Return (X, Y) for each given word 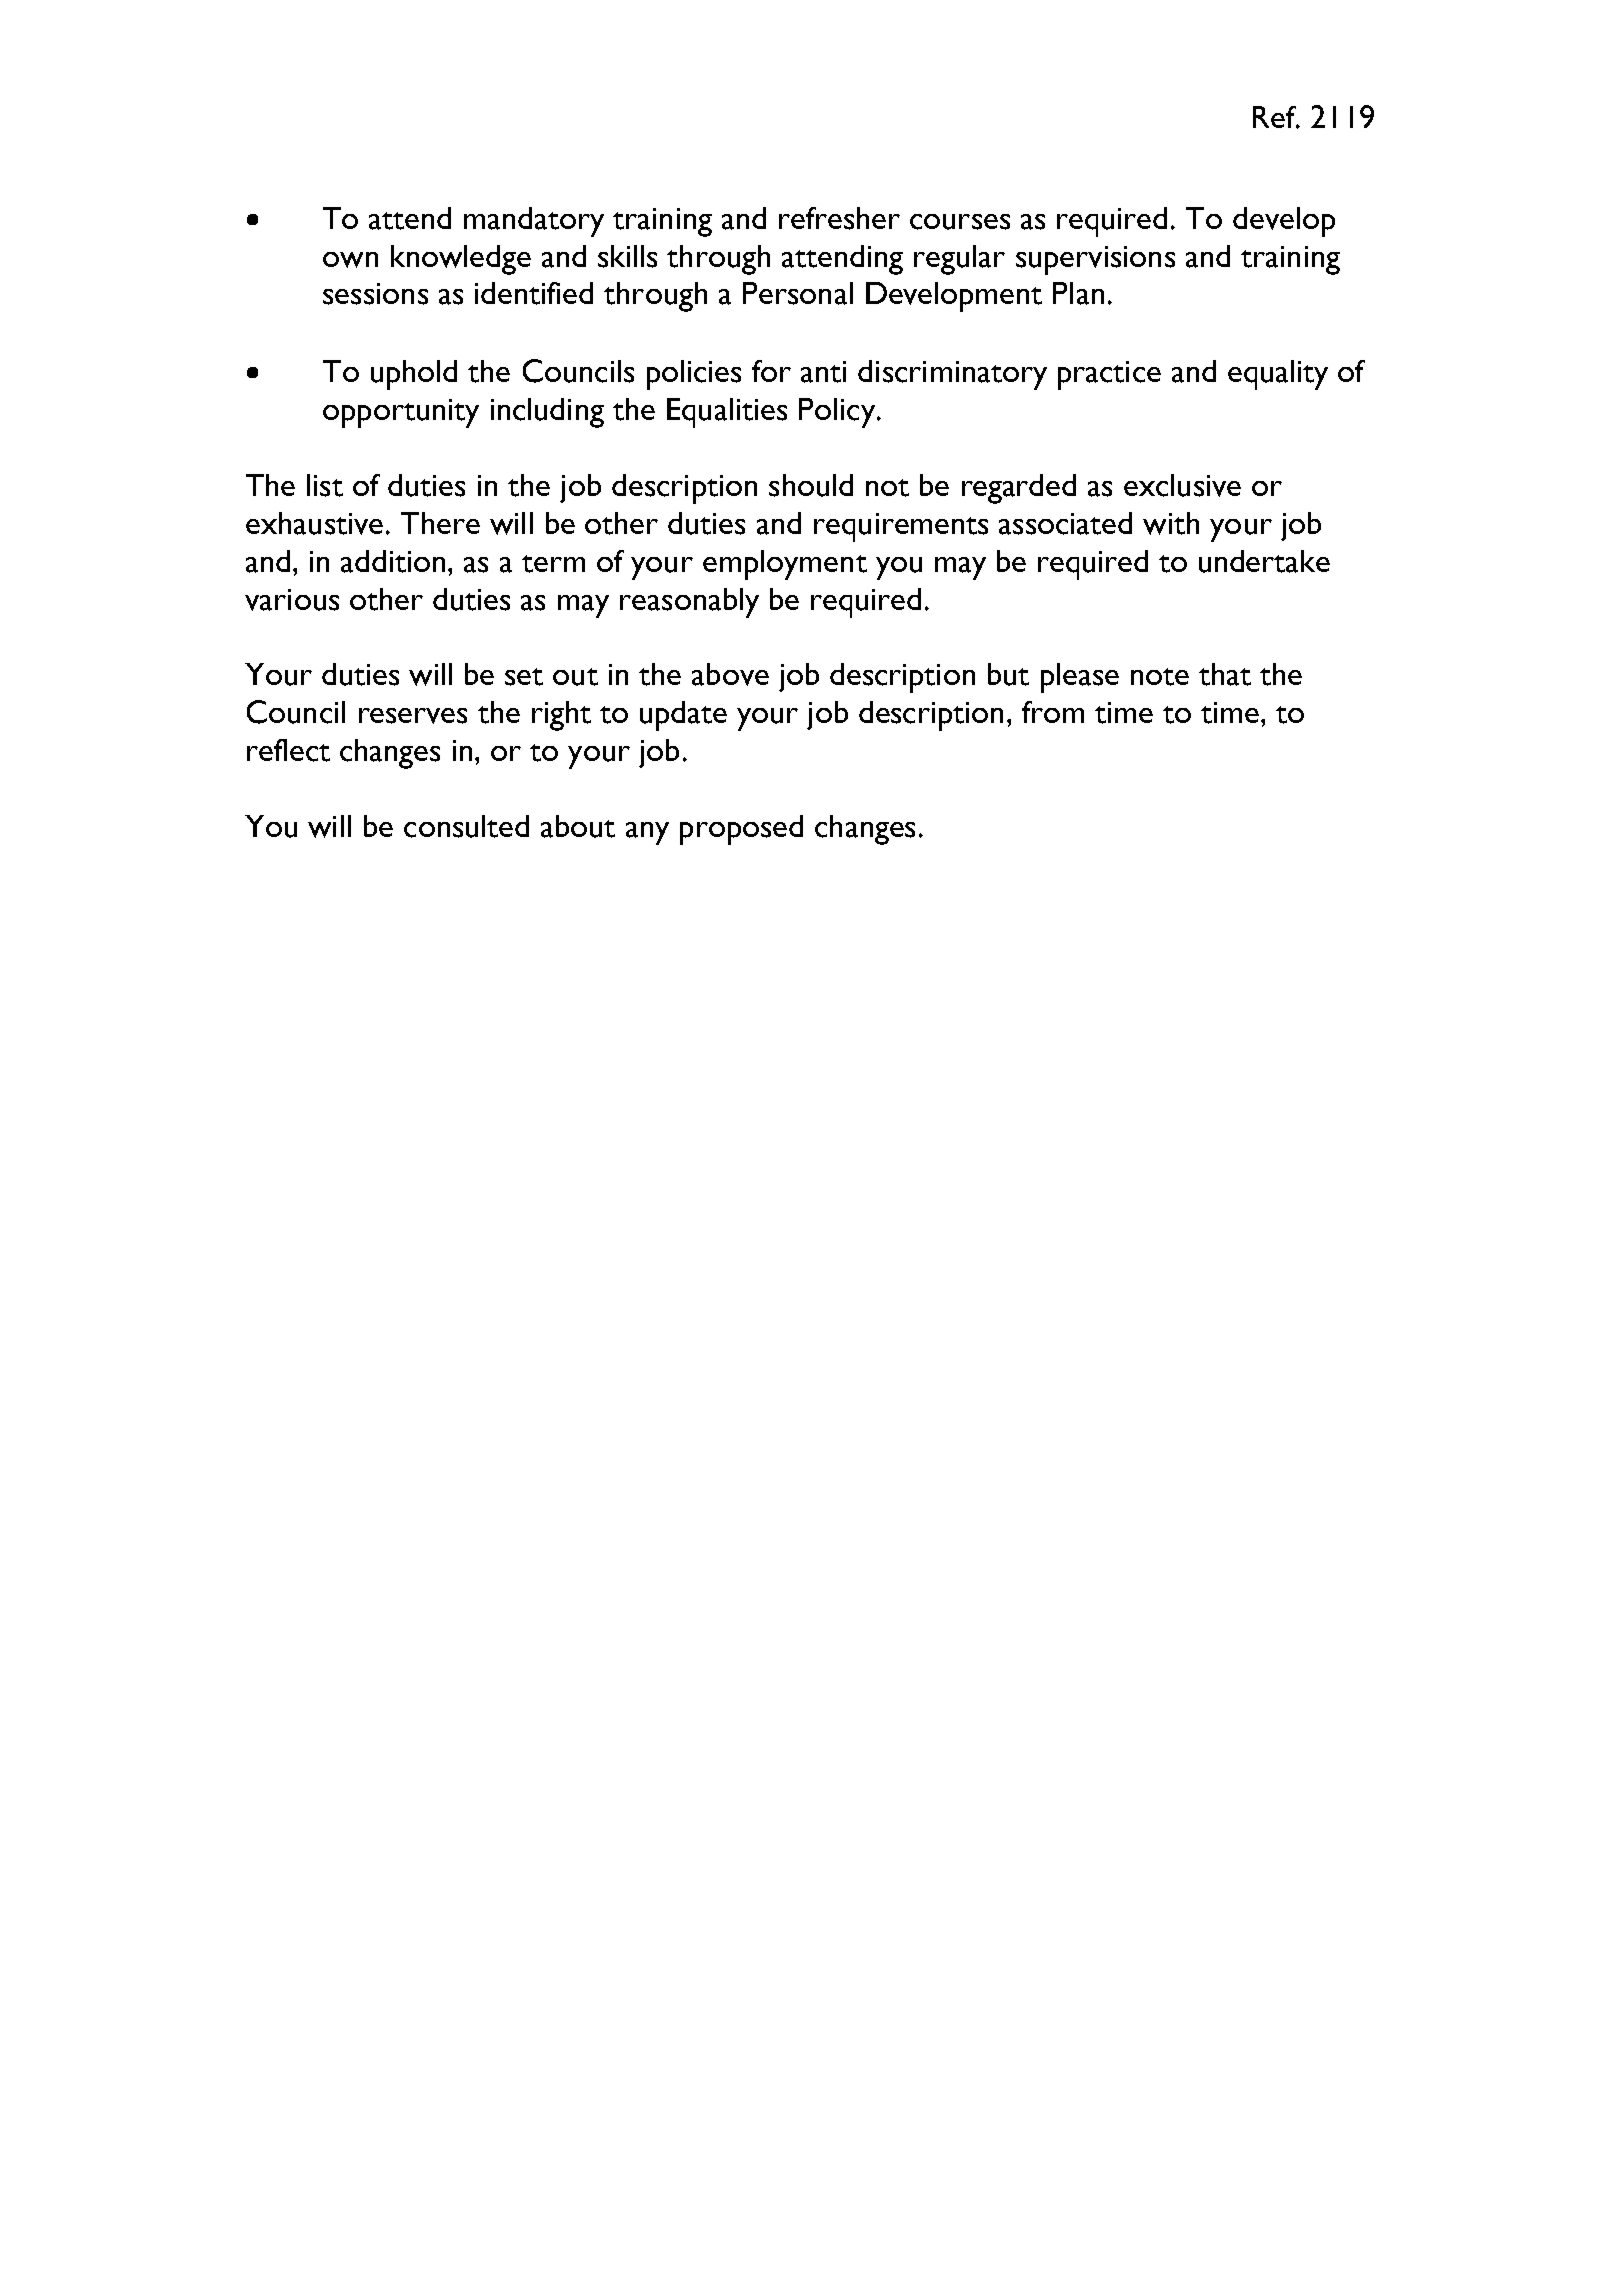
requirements (901, 527)
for (771, 371)
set (524, 677)
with (1171, 523)
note (1160, 677)
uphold (414, 375)
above (730, 674)
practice (1109, 375)
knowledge (461, 260)
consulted (466, 826)
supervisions (1095, 260)
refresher (839, 218)
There (440, 523)
